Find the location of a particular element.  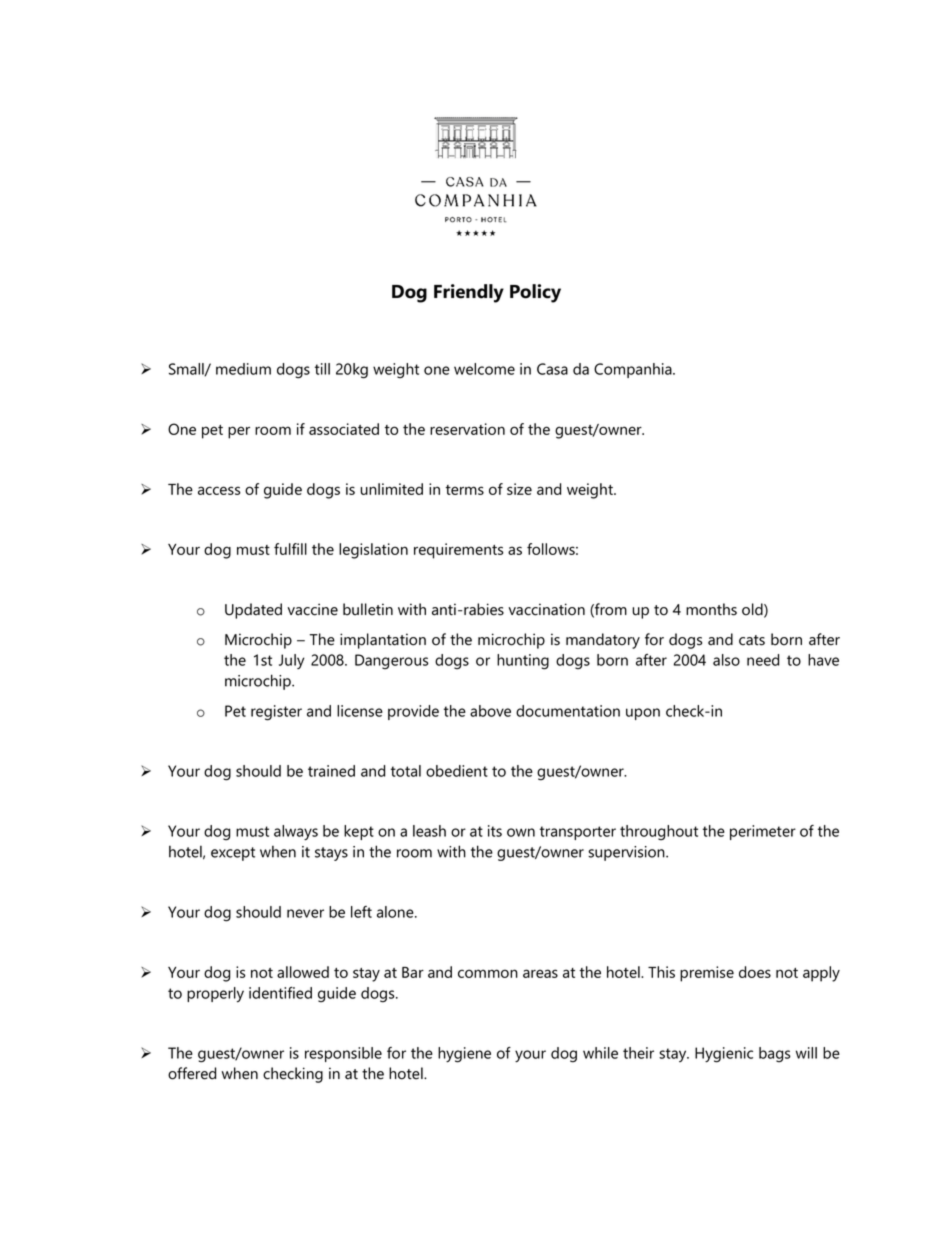

medium is located at coordinates (243, 369).
